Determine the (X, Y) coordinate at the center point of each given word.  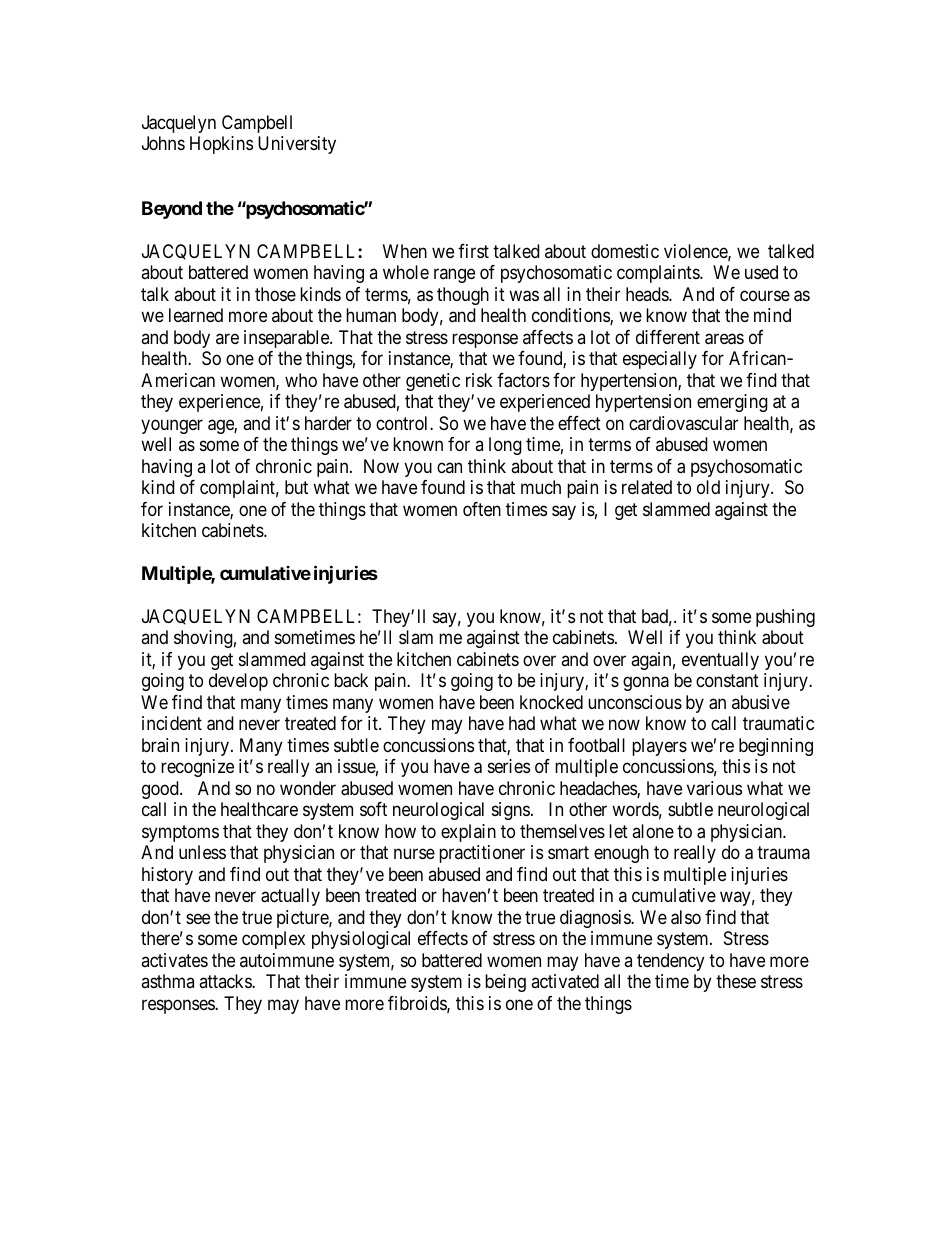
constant (727, 681)
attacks (226, 981)
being (505, 983)
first (473, 251)
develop (238, 682)
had (522, 723)
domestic (625, 251)
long (505, 446)
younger (172, 426)
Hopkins (221, 145)
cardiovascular (683, 423)
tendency (671, 962)
